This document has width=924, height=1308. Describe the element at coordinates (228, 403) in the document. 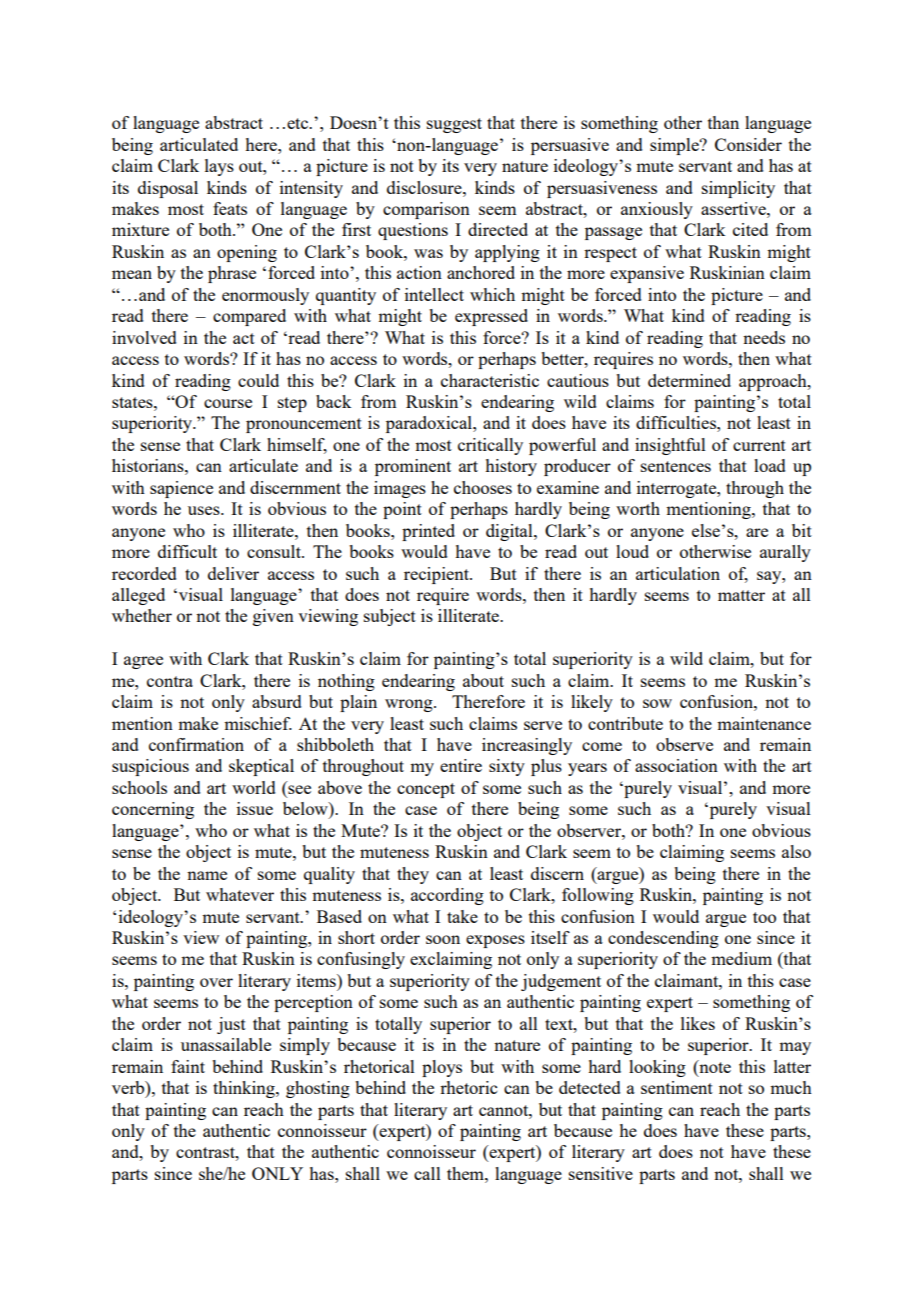

I see `course` at that location.
